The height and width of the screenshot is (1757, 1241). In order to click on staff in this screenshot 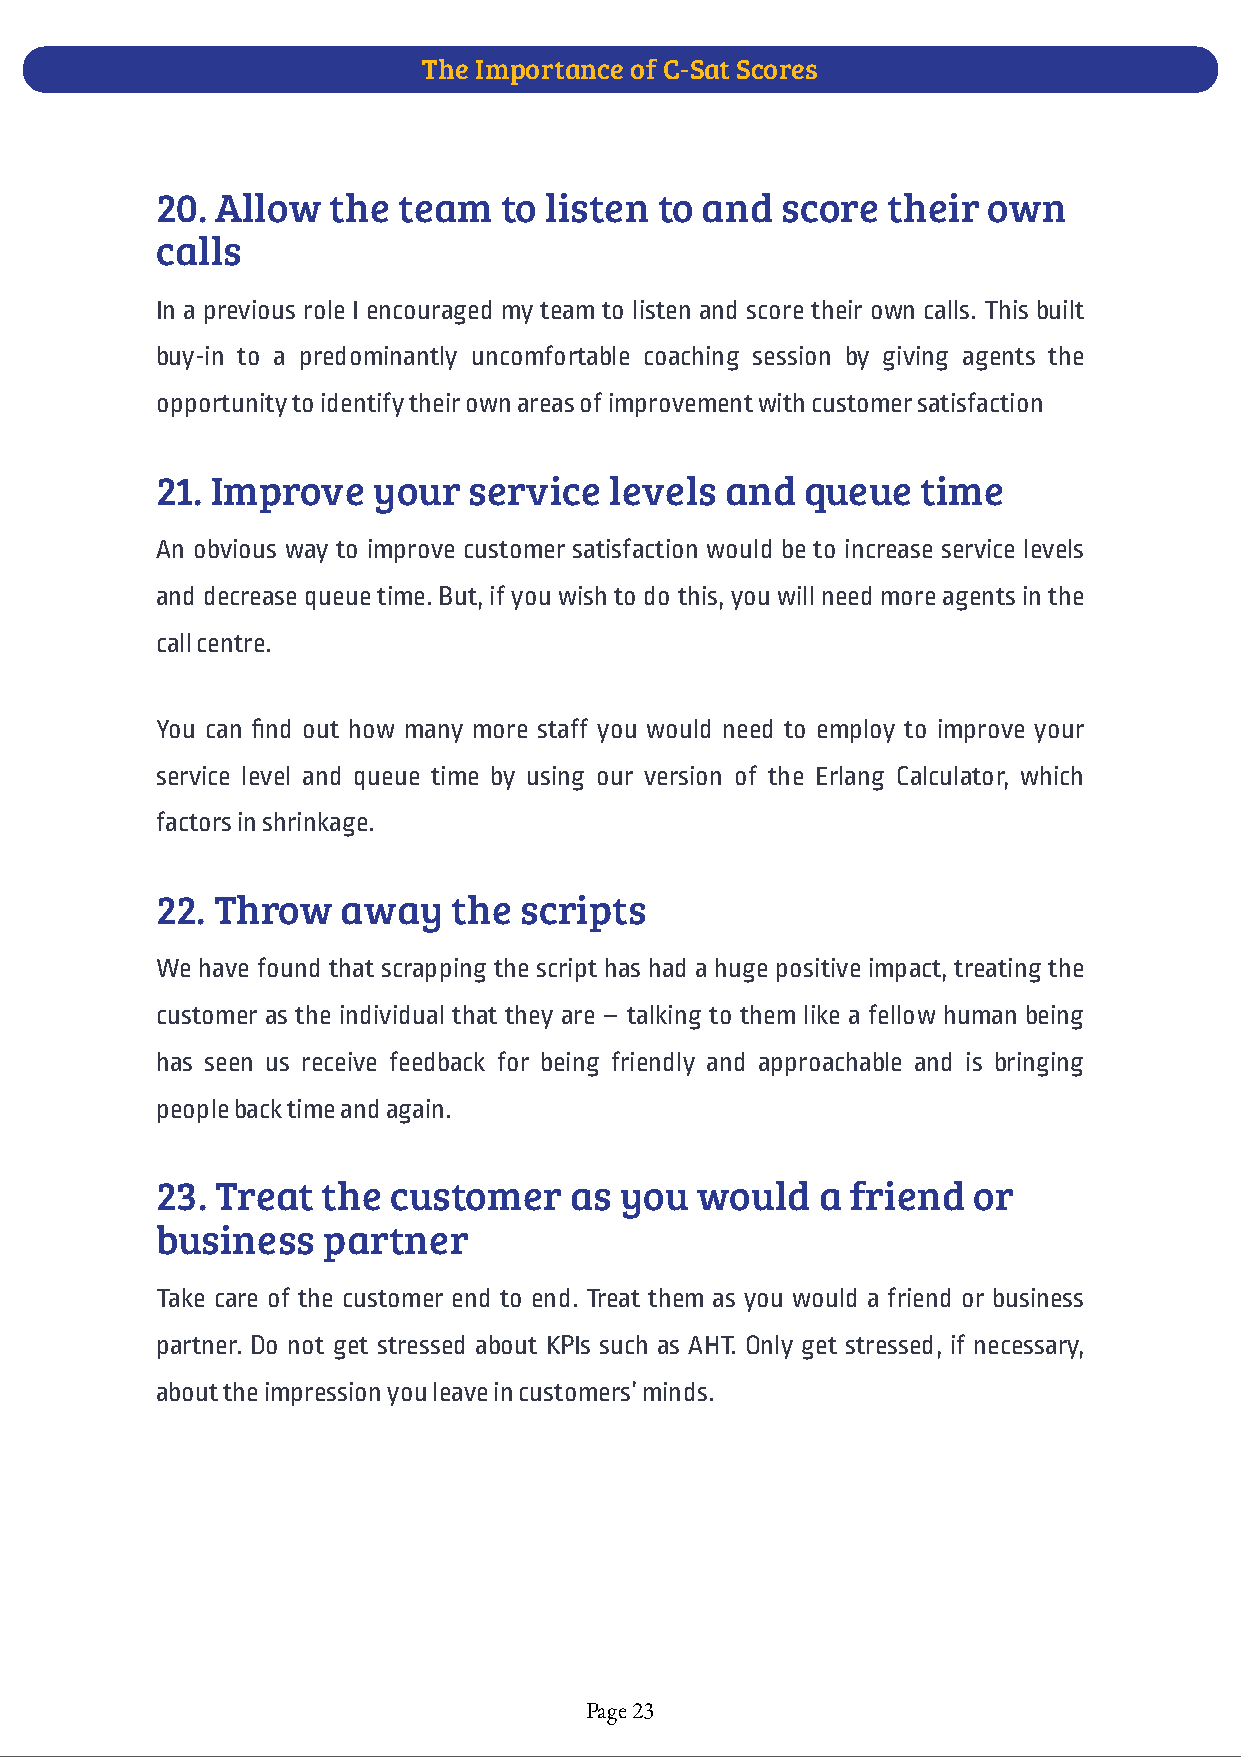, I will do `click(563, 728)`.
